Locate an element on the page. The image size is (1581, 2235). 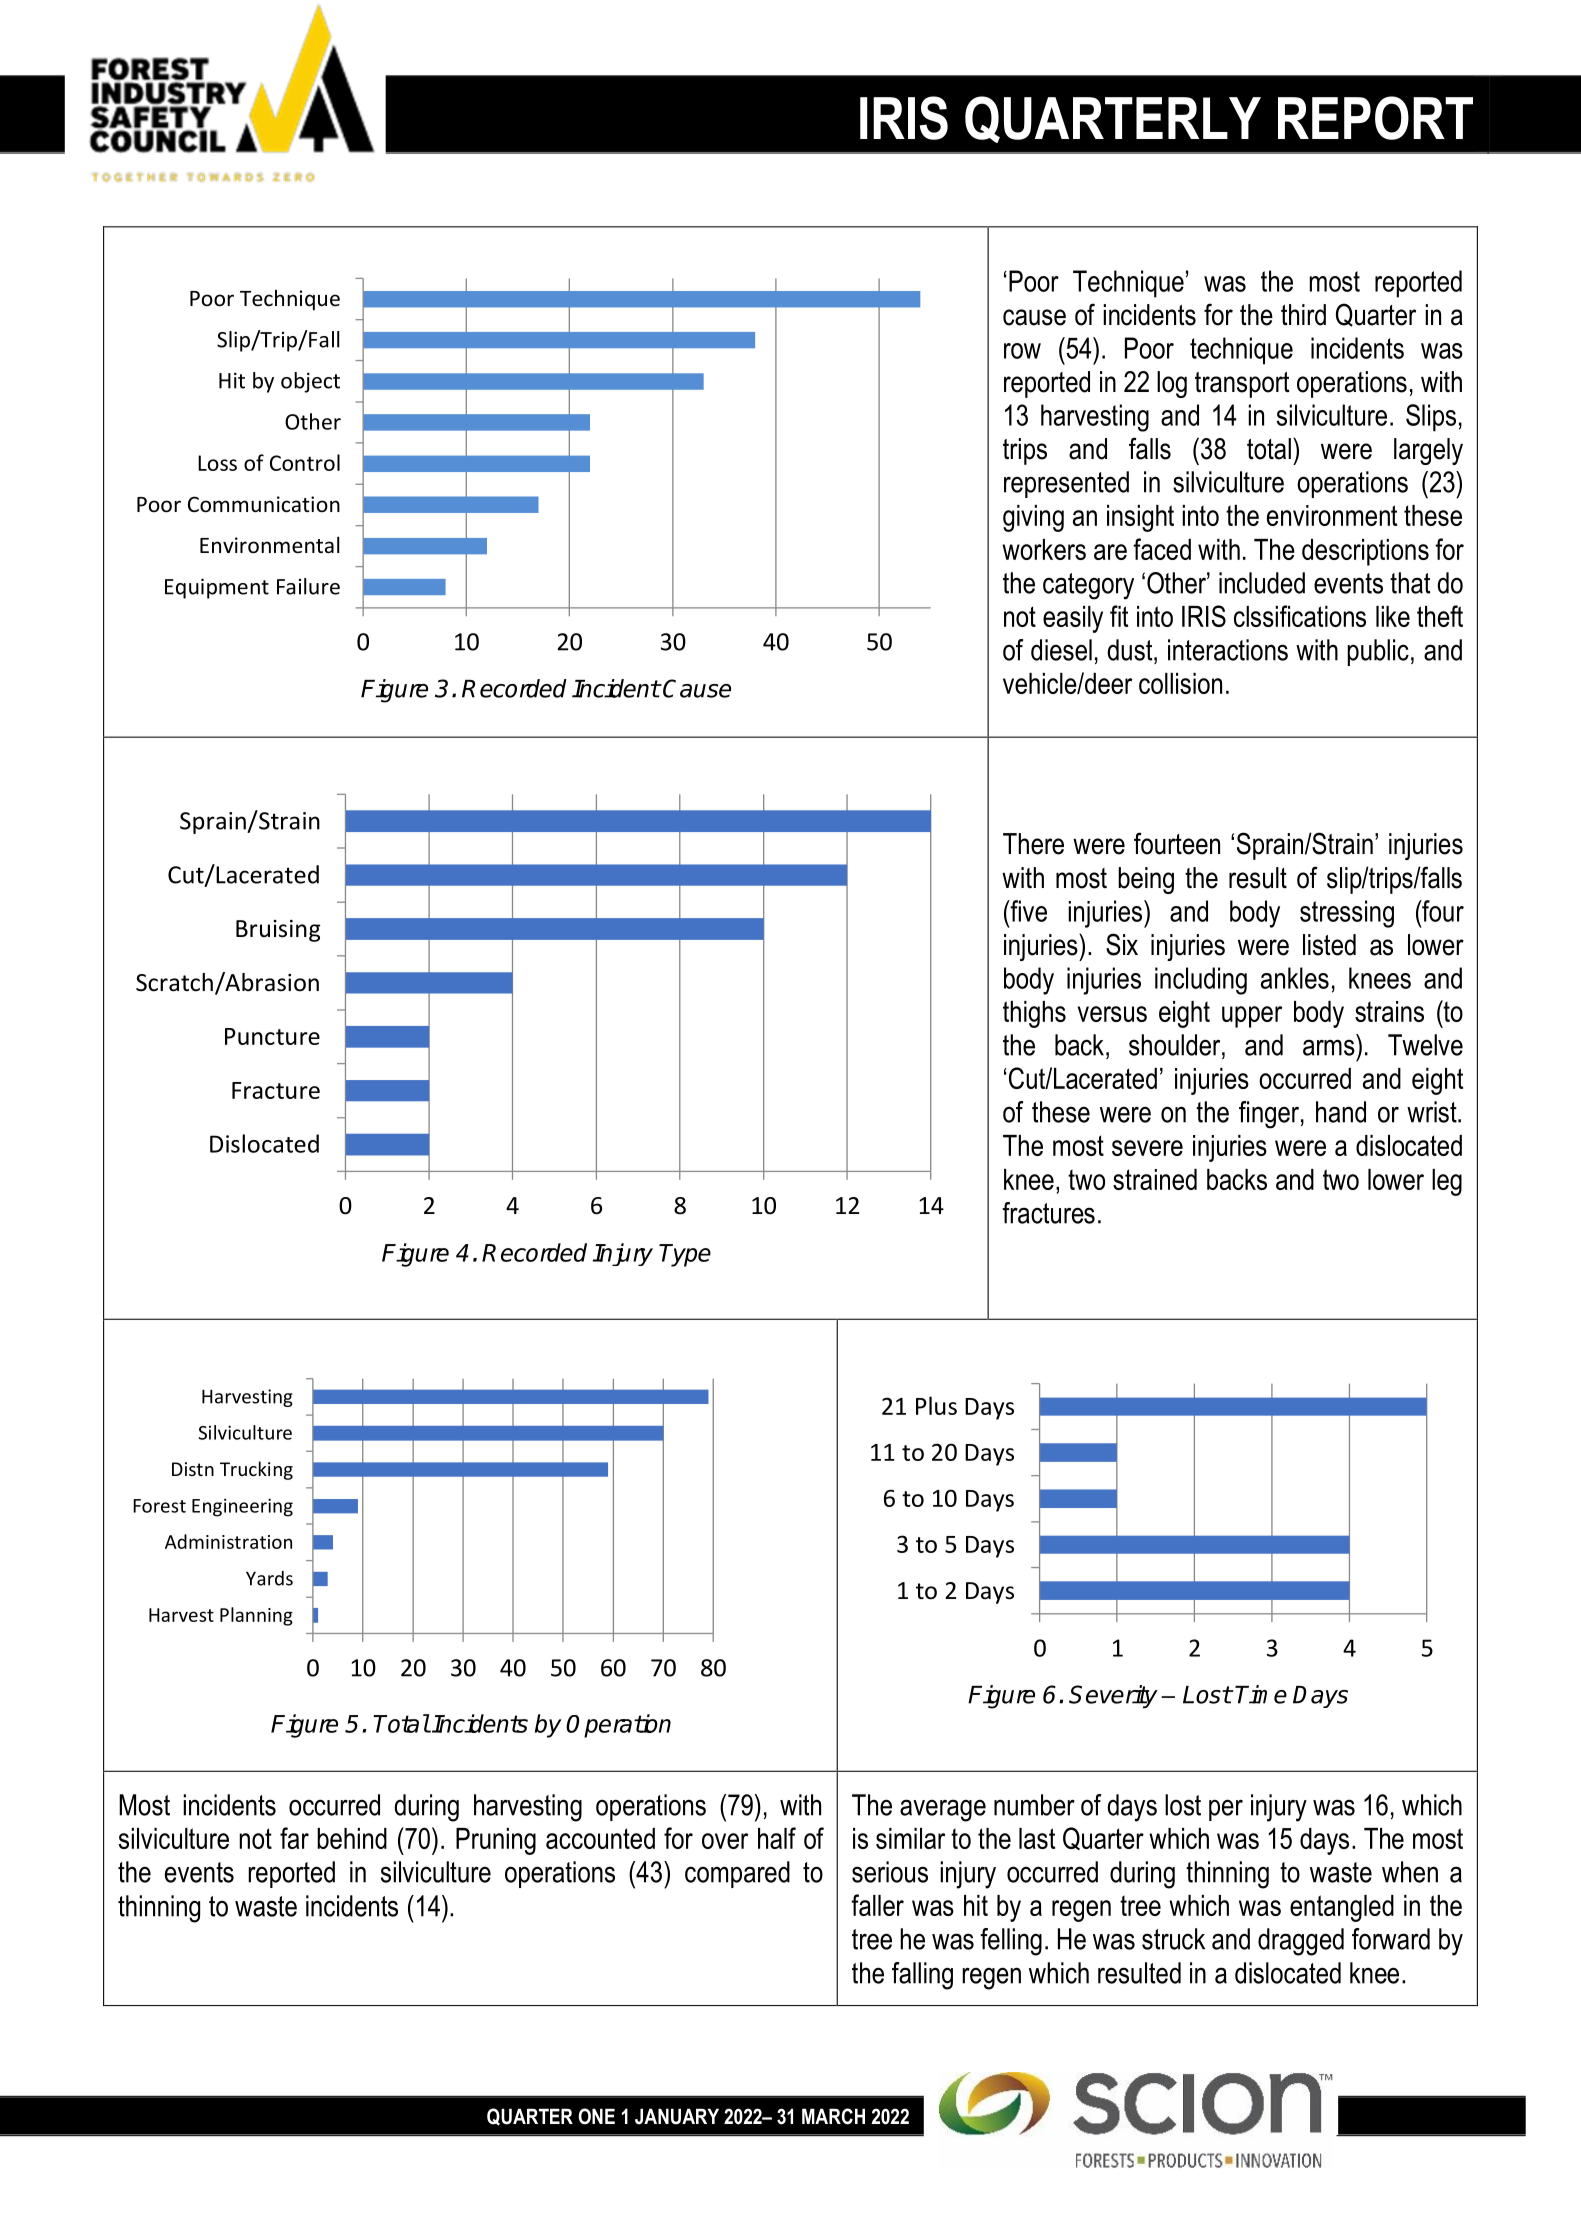
Trucking is located at coordinates (256, 1470).
